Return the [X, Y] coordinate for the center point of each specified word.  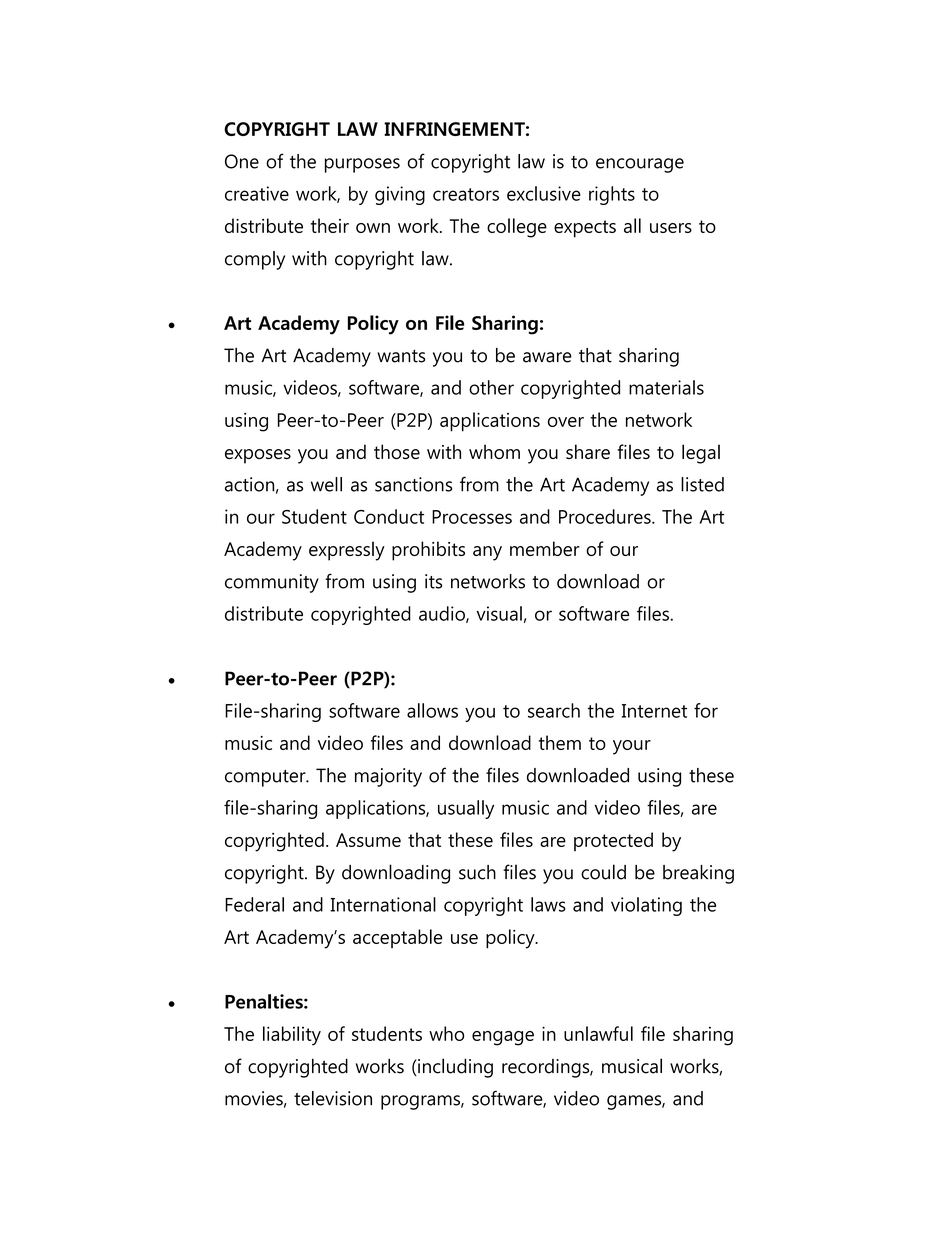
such [477, 872]
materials [666, 387]
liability [292, 1036]
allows [432, 710]
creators [466, 194]
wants [401, 356]
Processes [472, 517]
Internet [654, 711]
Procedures [606, 516]
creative [257, 193]
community [272, 583]
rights [612, 195]
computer [266, 778]
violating [646, 906]
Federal [254, 904]
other [491, 387]
